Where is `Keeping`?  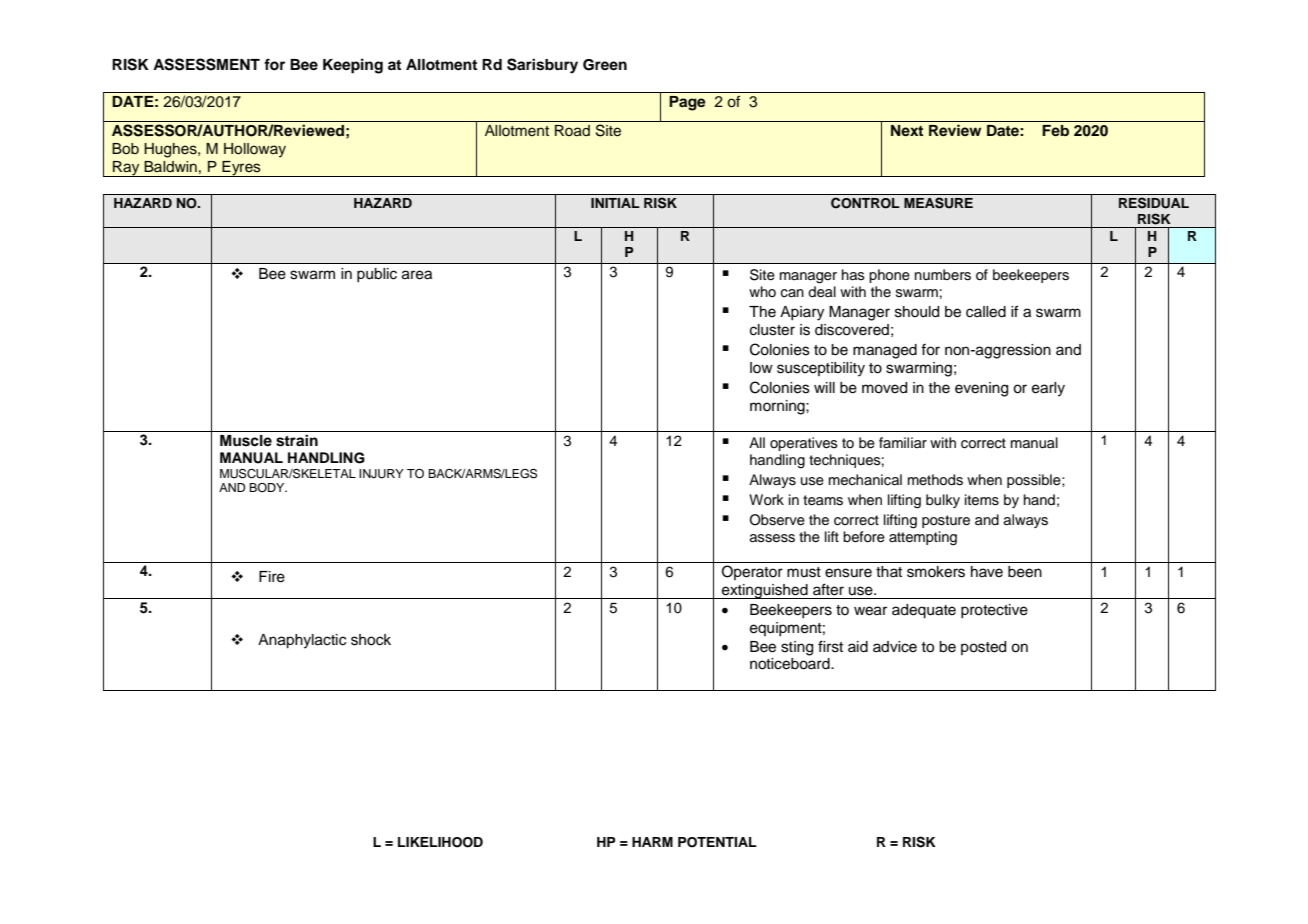
Keeping is located at coordinates (353, 66).
